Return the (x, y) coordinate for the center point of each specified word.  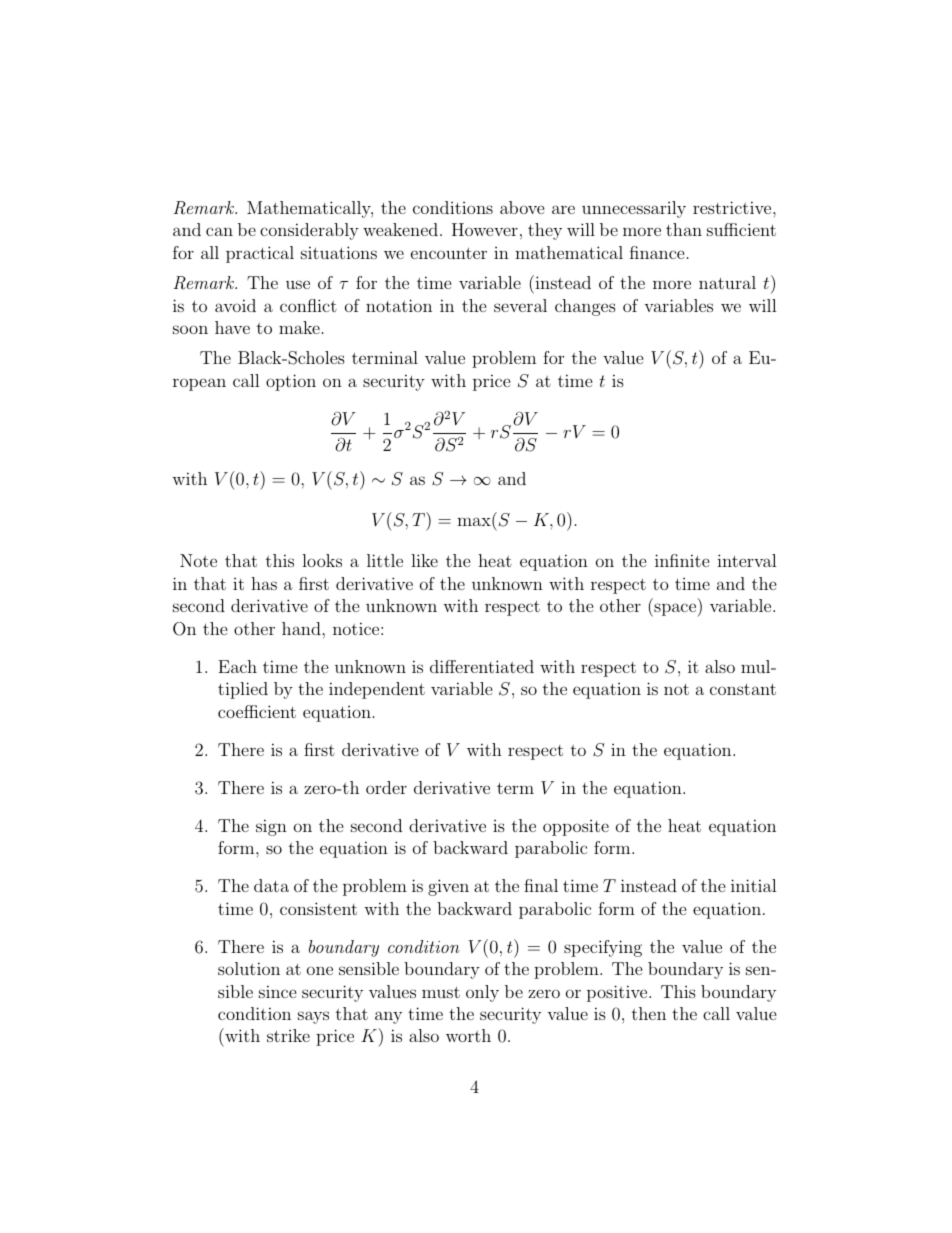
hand (302, 628)
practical (260, 254)
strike (288, 1035)
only (482, 993)
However (485, 229)
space (674, 610)
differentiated (482, 666)
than (684, 229)
